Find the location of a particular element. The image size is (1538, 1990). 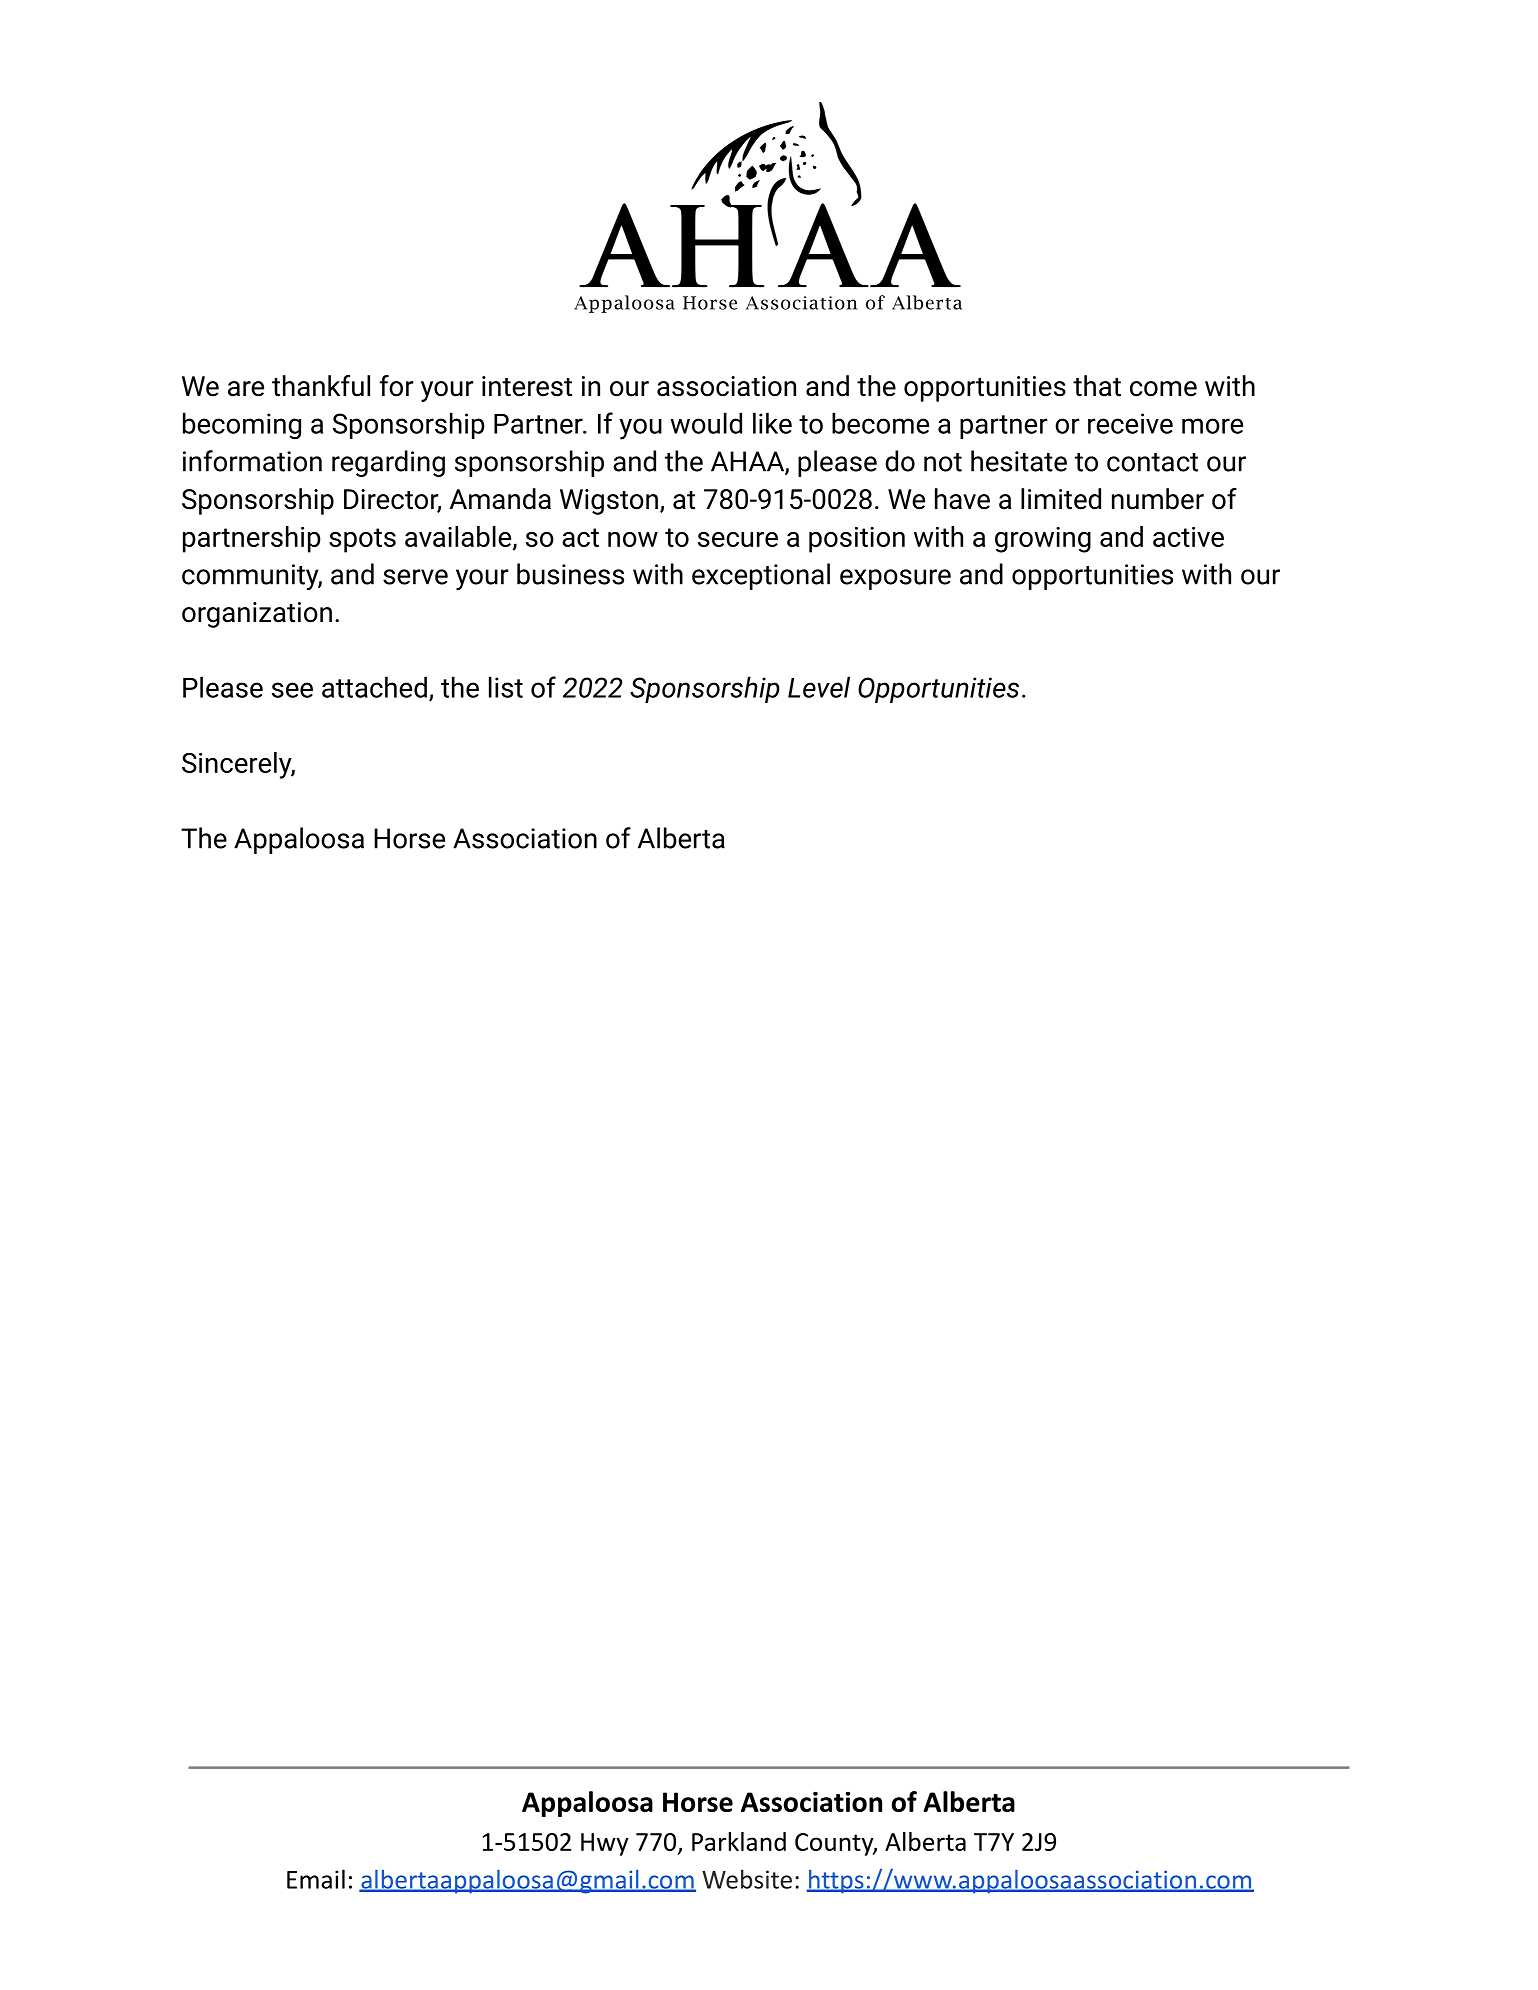

list is located at coordinates (506, 687).
